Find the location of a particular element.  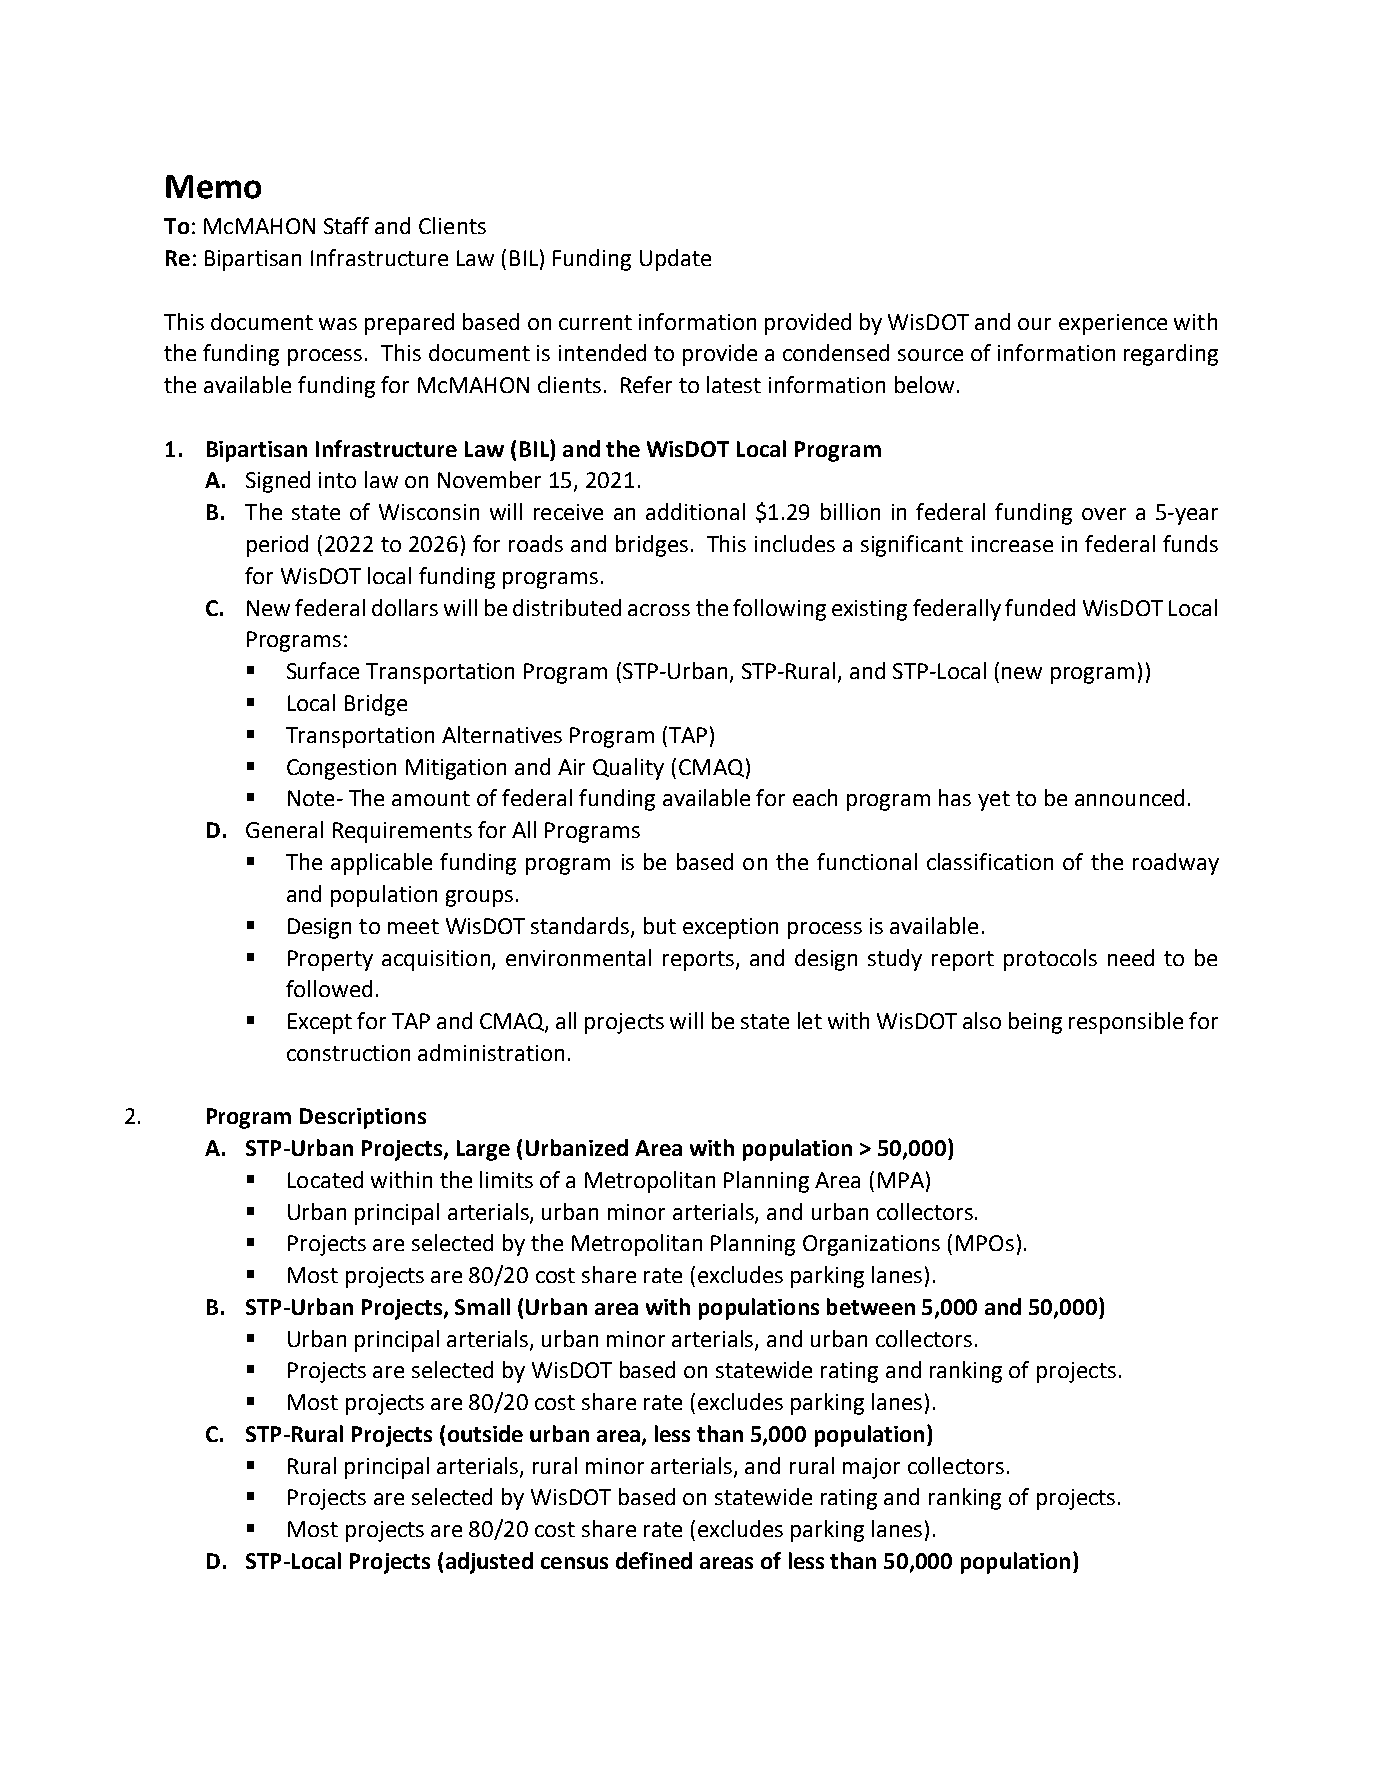

experience is located at coordinates (1113, 324).
